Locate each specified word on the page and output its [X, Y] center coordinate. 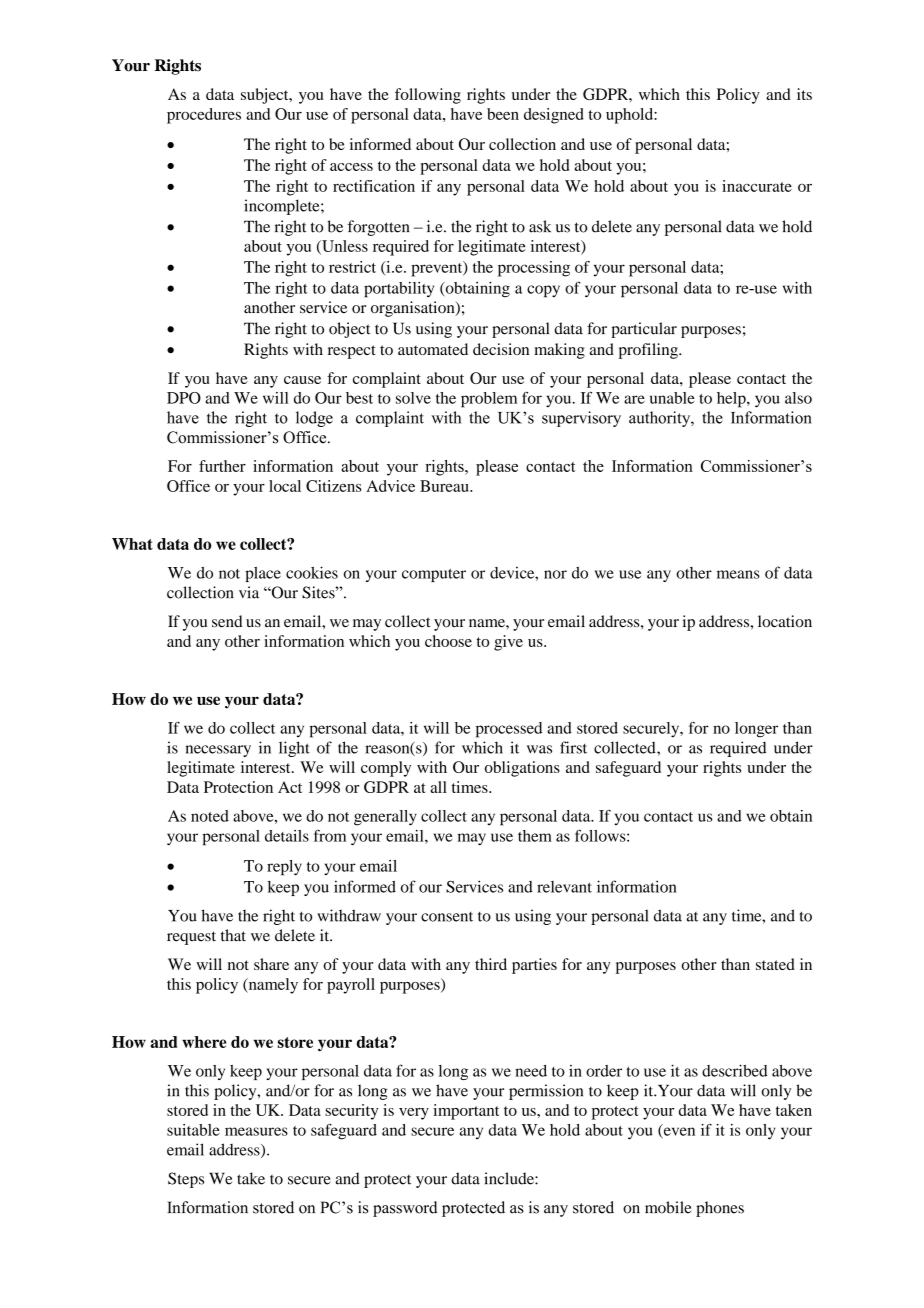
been [503, 114]
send [227, 621]
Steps [186, 1180]
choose [448, 641]
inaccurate [757, 186]
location [785, 621]
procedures [204, 116]
